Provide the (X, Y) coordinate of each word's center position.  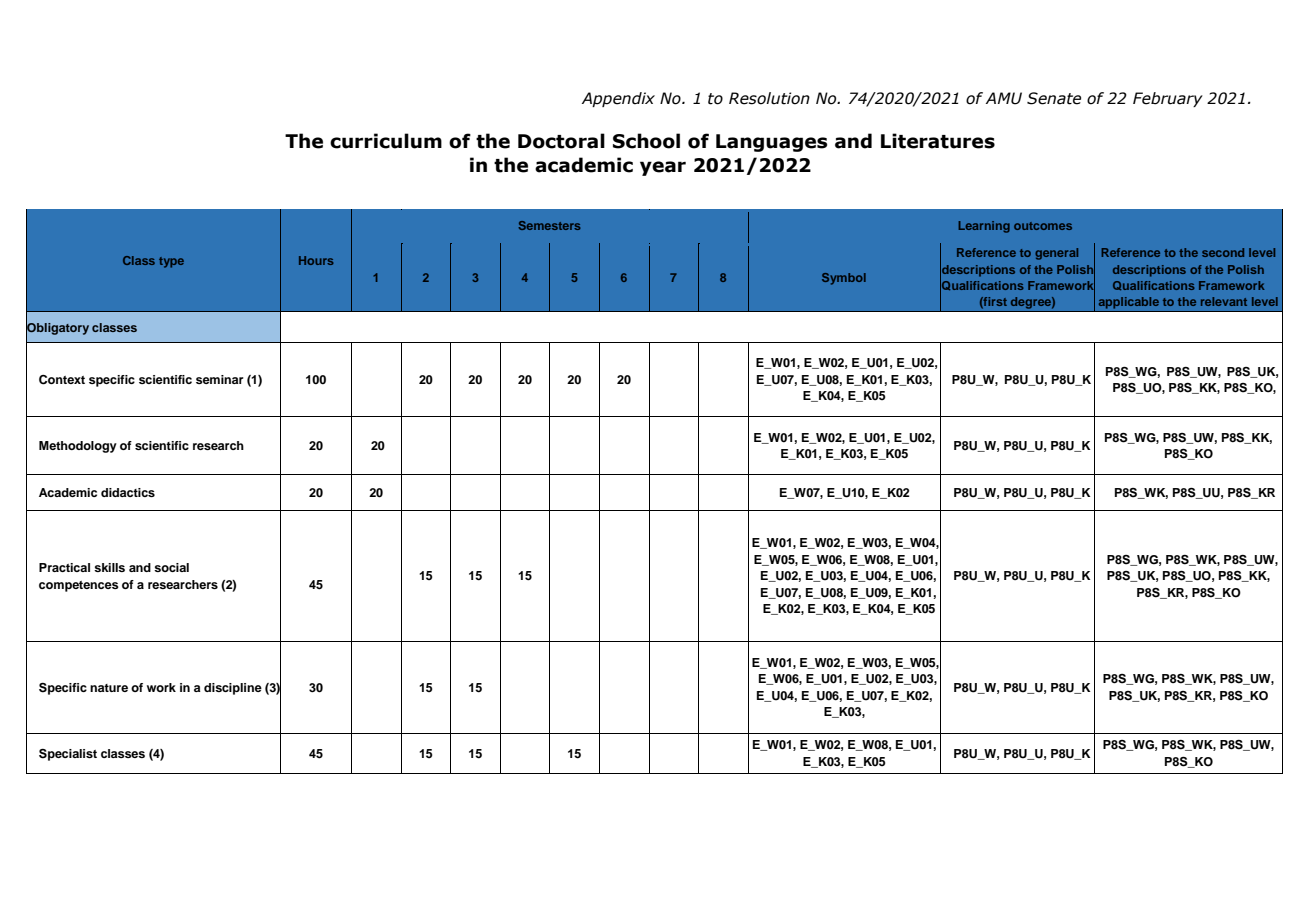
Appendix (618, 99)
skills (109, 567)
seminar (220, 379)
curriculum (386, 141)
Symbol (844, 279)
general (1056, 254)
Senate (1054, 98)
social (171, 567)
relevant (1224, 301)
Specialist (68, 755)
